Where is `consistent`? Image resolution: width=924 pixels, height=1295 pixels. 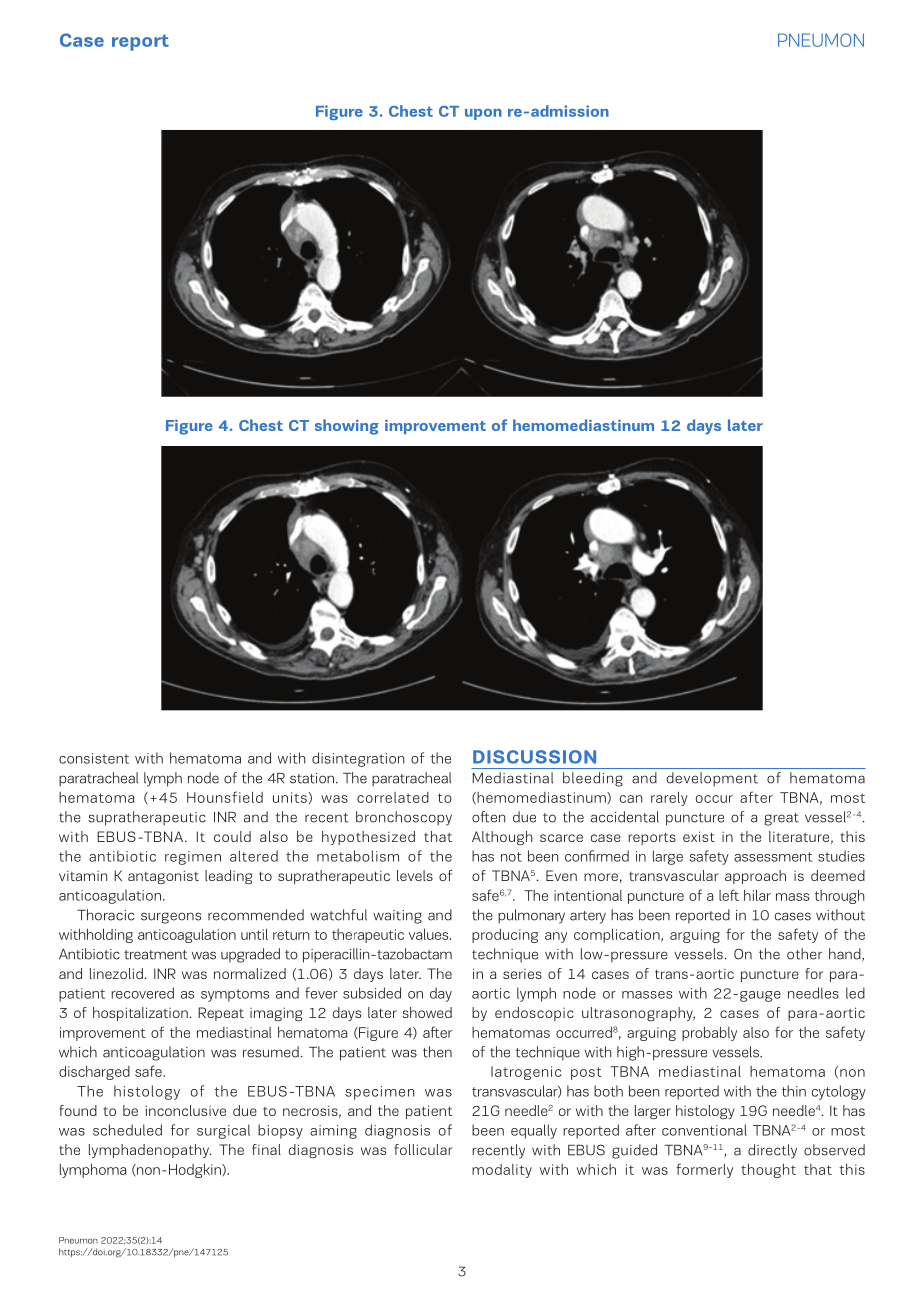 consistent is located at coordinates (94, 758).
